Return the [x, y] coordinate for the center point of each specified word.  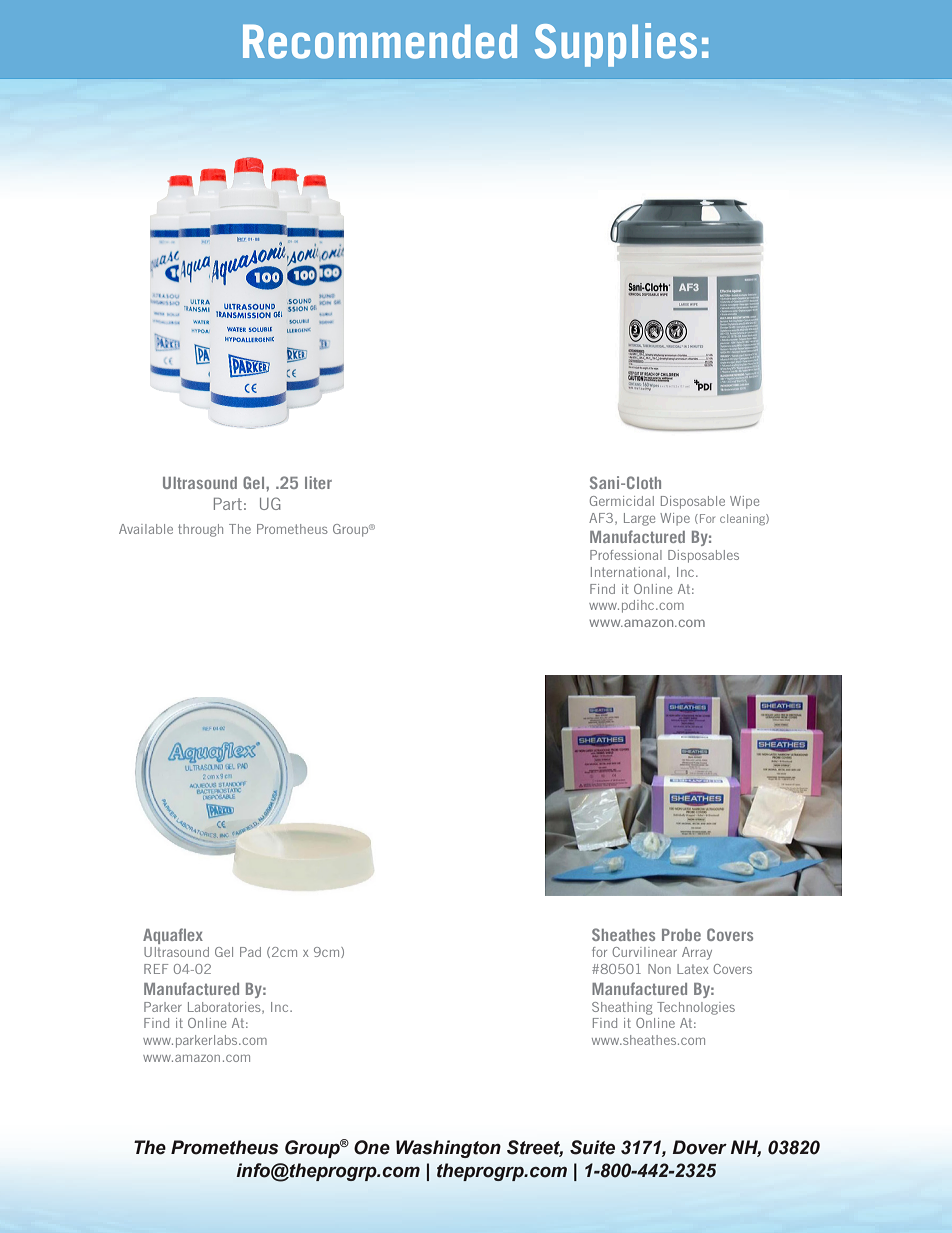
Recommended [380, 41]
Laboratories [225, 1008]
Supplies [616, 45]
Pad [250, 952]
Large [639, 519]
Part [228, 504]
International [628, 572]
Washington [448, 1149]
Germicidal [622, 501]
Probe [681, 935]
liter [318, 482]
